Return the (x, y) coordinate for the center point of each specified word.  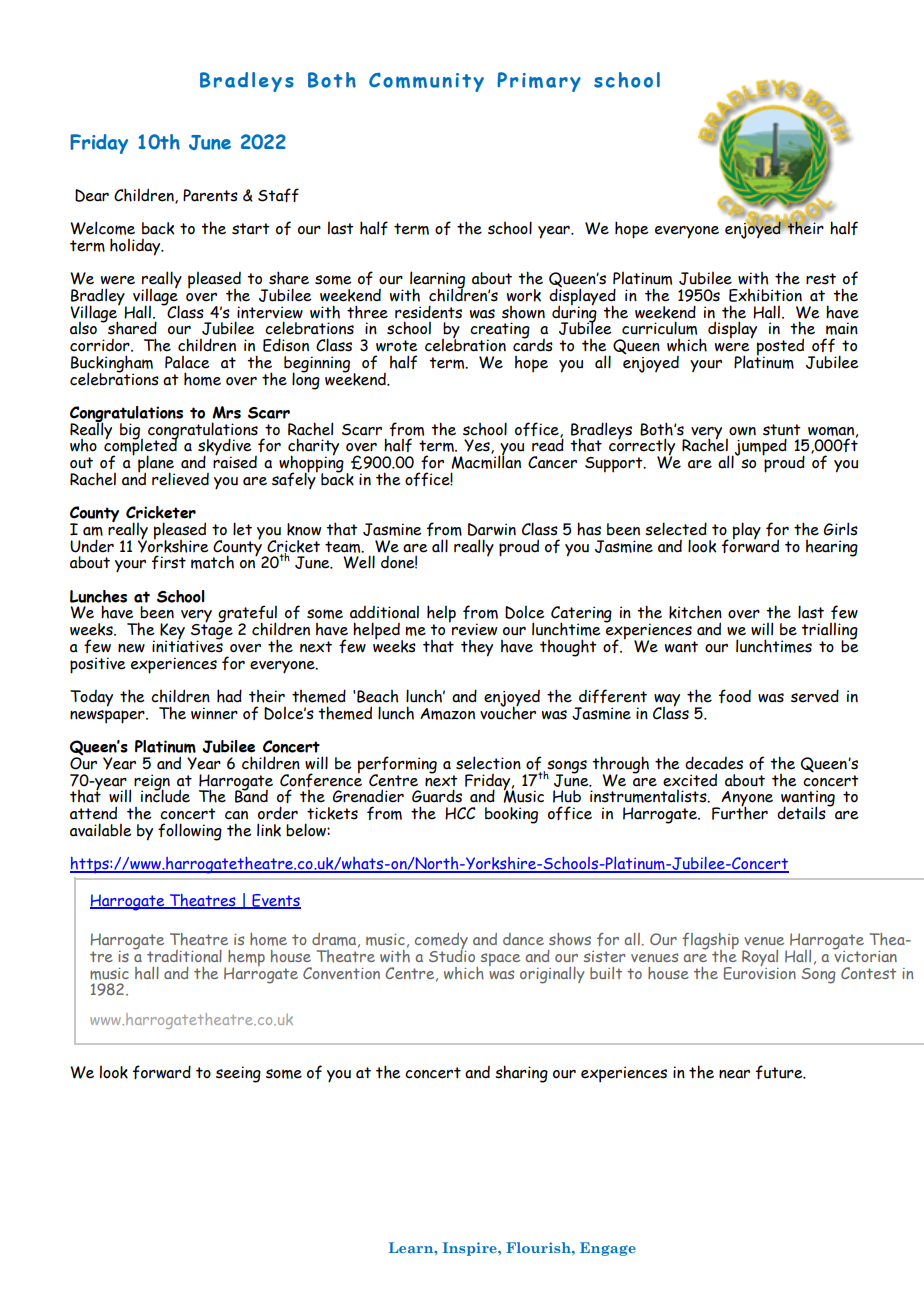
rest (821, 279)
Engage (608, 1249)
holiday (136, 247)
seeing (238, 1074)
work (524, 295)
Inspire (471, 1249)
